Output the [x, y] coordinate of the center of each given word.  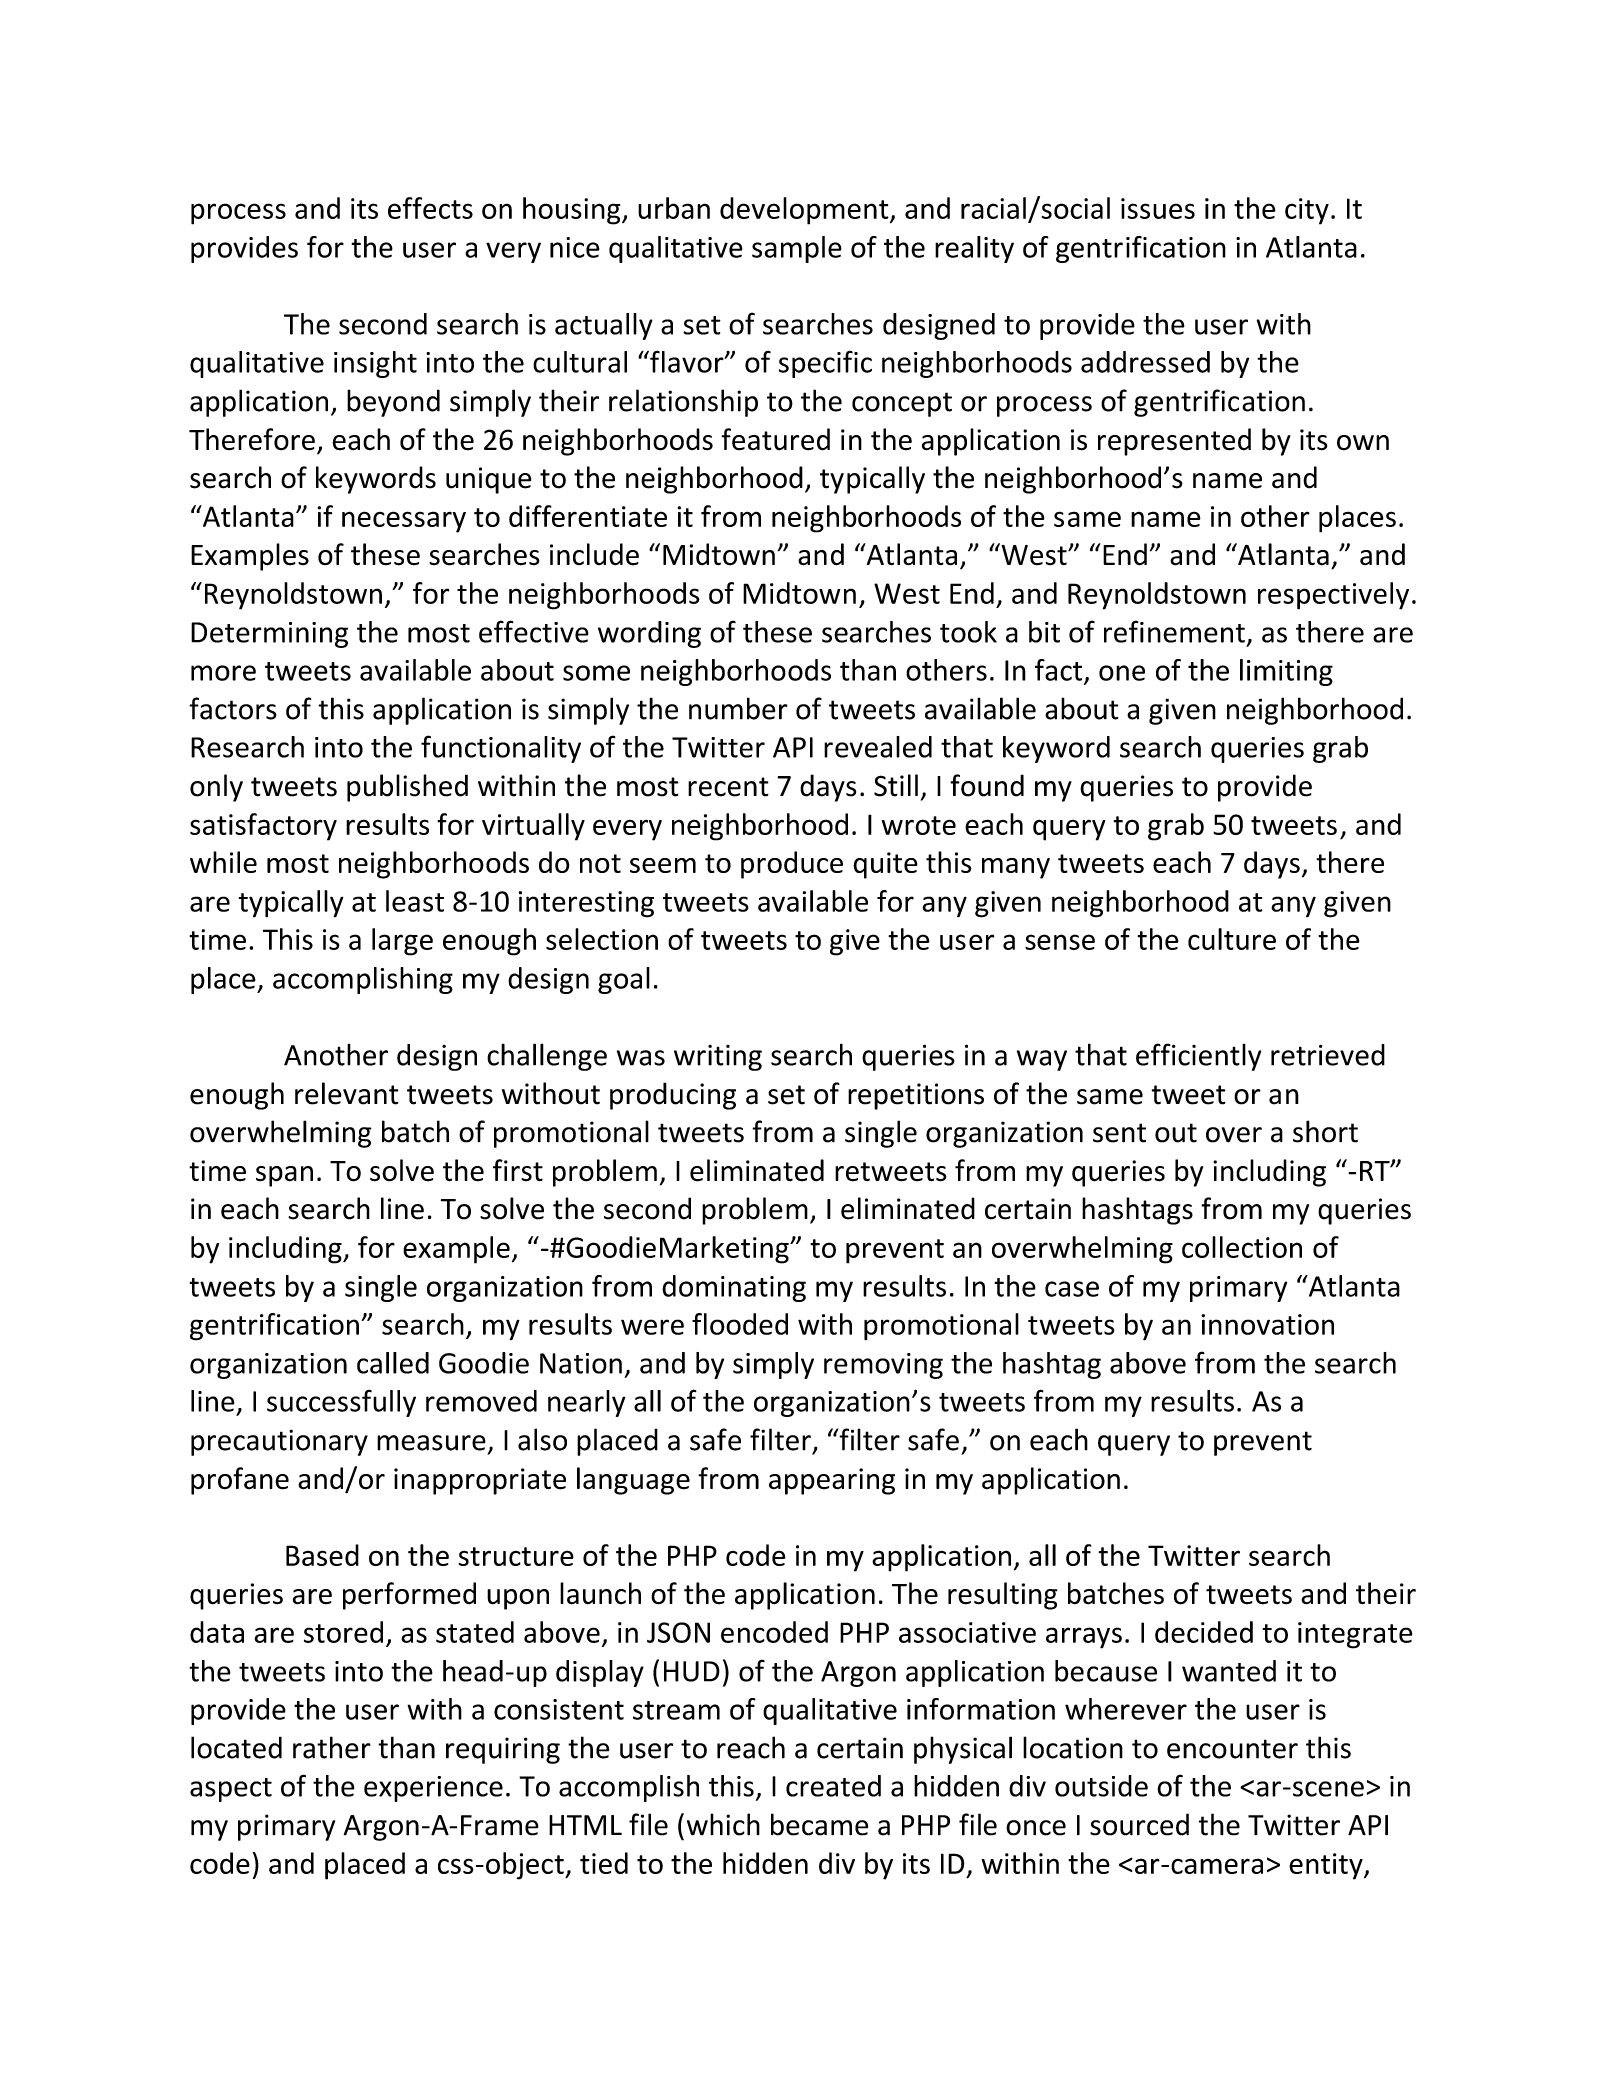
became [820, 1824]
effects [430, 208]
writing [718, 1058]
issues [1158, 208]
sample [797, 249]
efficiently [1198, 1057]
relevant [347, 1093]
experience [433, 1789]
